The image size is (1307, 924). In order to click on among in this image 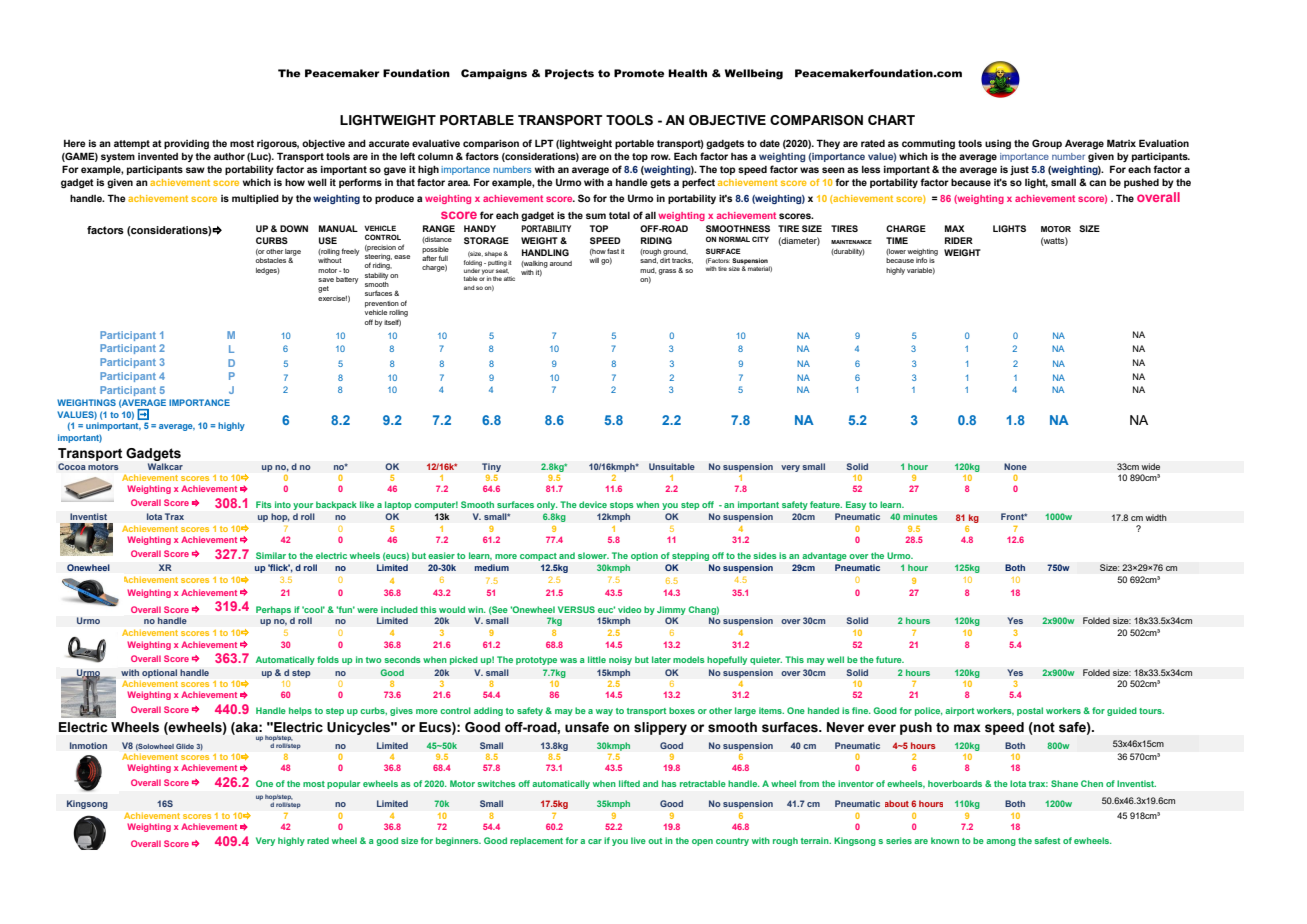, I will do `click(1001, 842)`.
